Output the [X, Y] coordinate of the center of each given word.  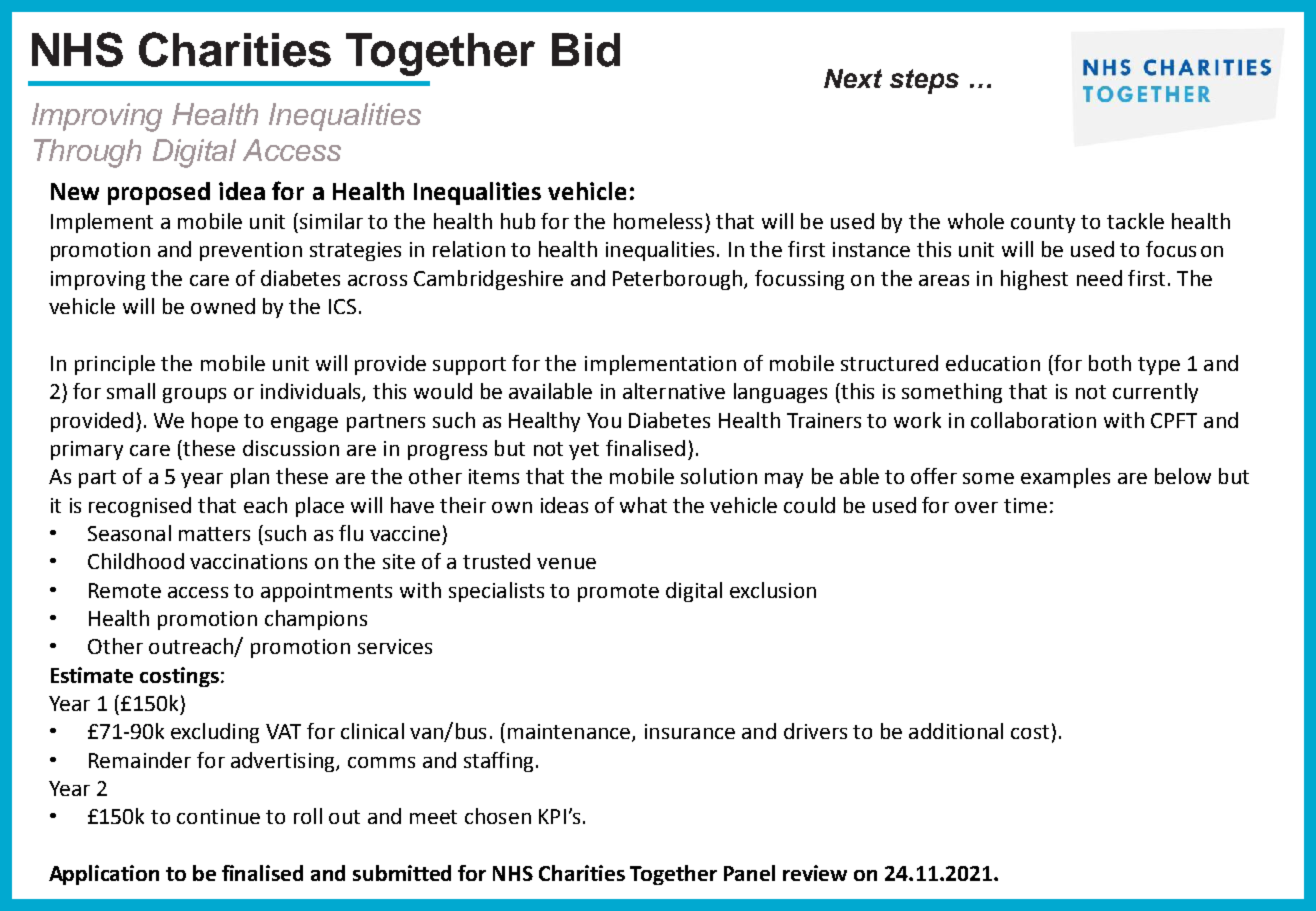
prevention [251, 251]
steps [924, 81]
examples [1065, 478]
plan [250, 478]
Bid [586, 50]
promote [618, 593]
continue [218, 816]
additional [956, 731]
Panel [749, 873]
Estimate [92, 675]
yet [584, 451]
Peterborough [679, 280]
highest [1034, 280]
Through [87, 153]
